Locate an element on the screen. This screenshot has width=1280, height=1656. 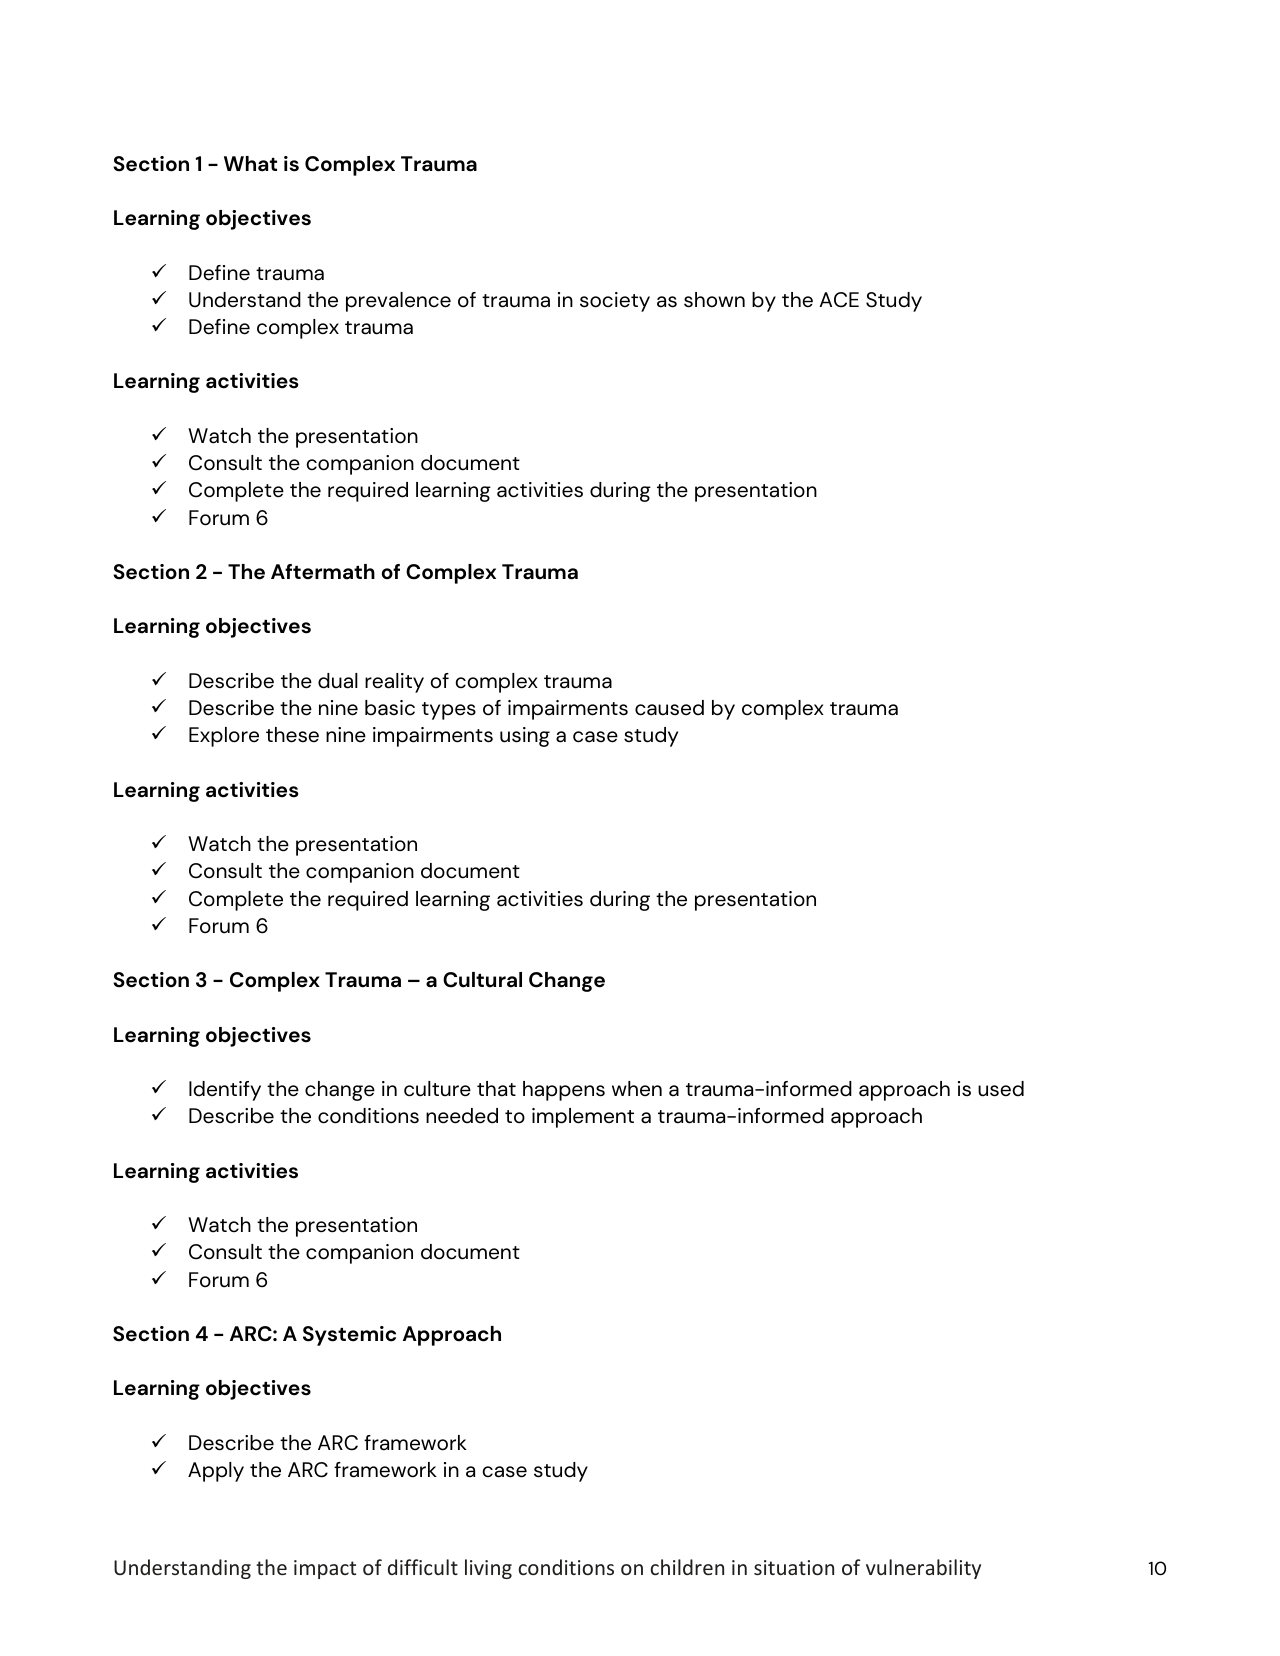
these is located at coordinates (292, 735).
